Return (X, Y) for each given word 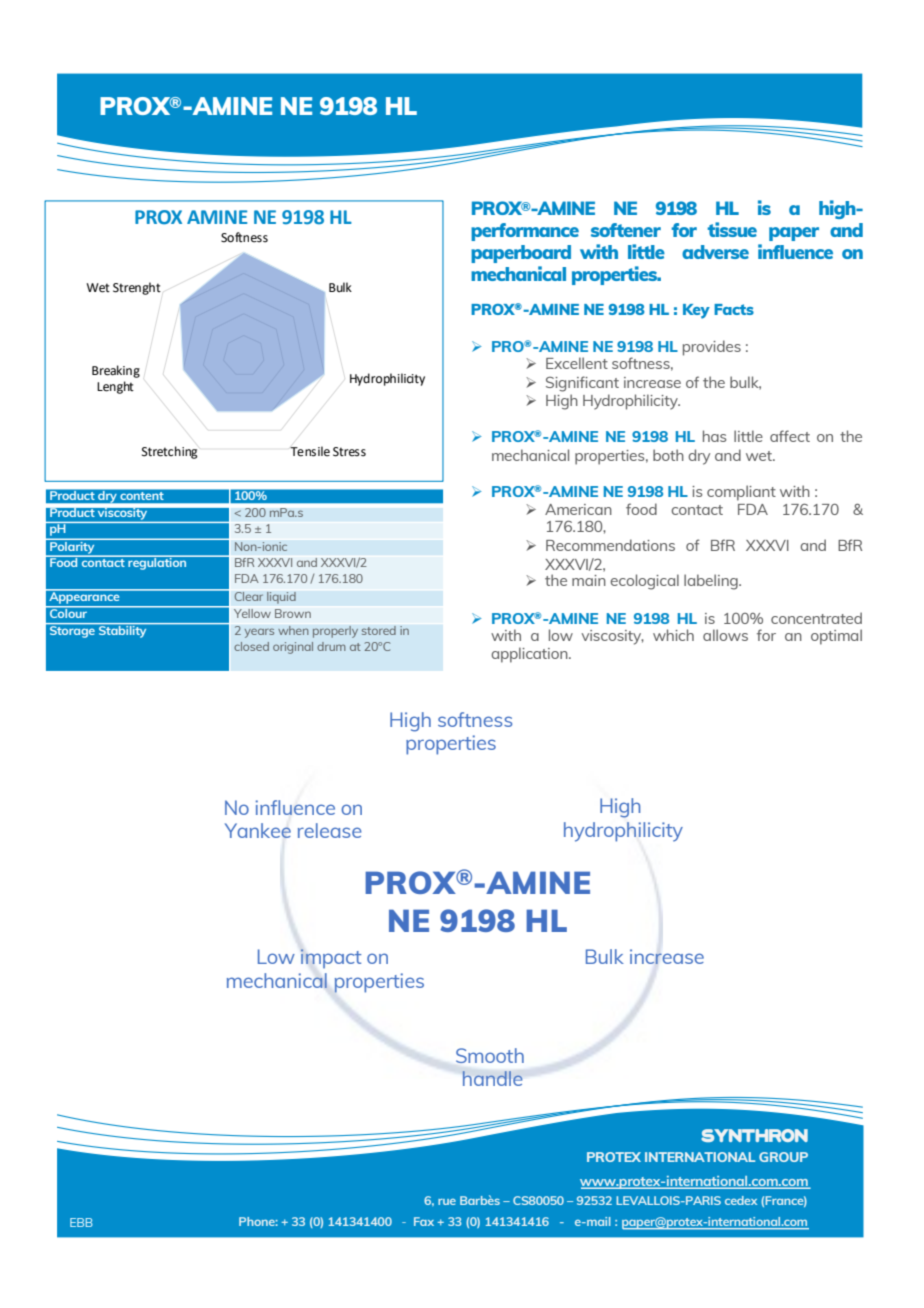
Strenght (137, 288)
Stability (123, 630)
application (530, 655)
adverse (715, 252)
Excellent (577, 363)
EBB (81, 1222)
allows (725, 635)
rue (447, 1202)
